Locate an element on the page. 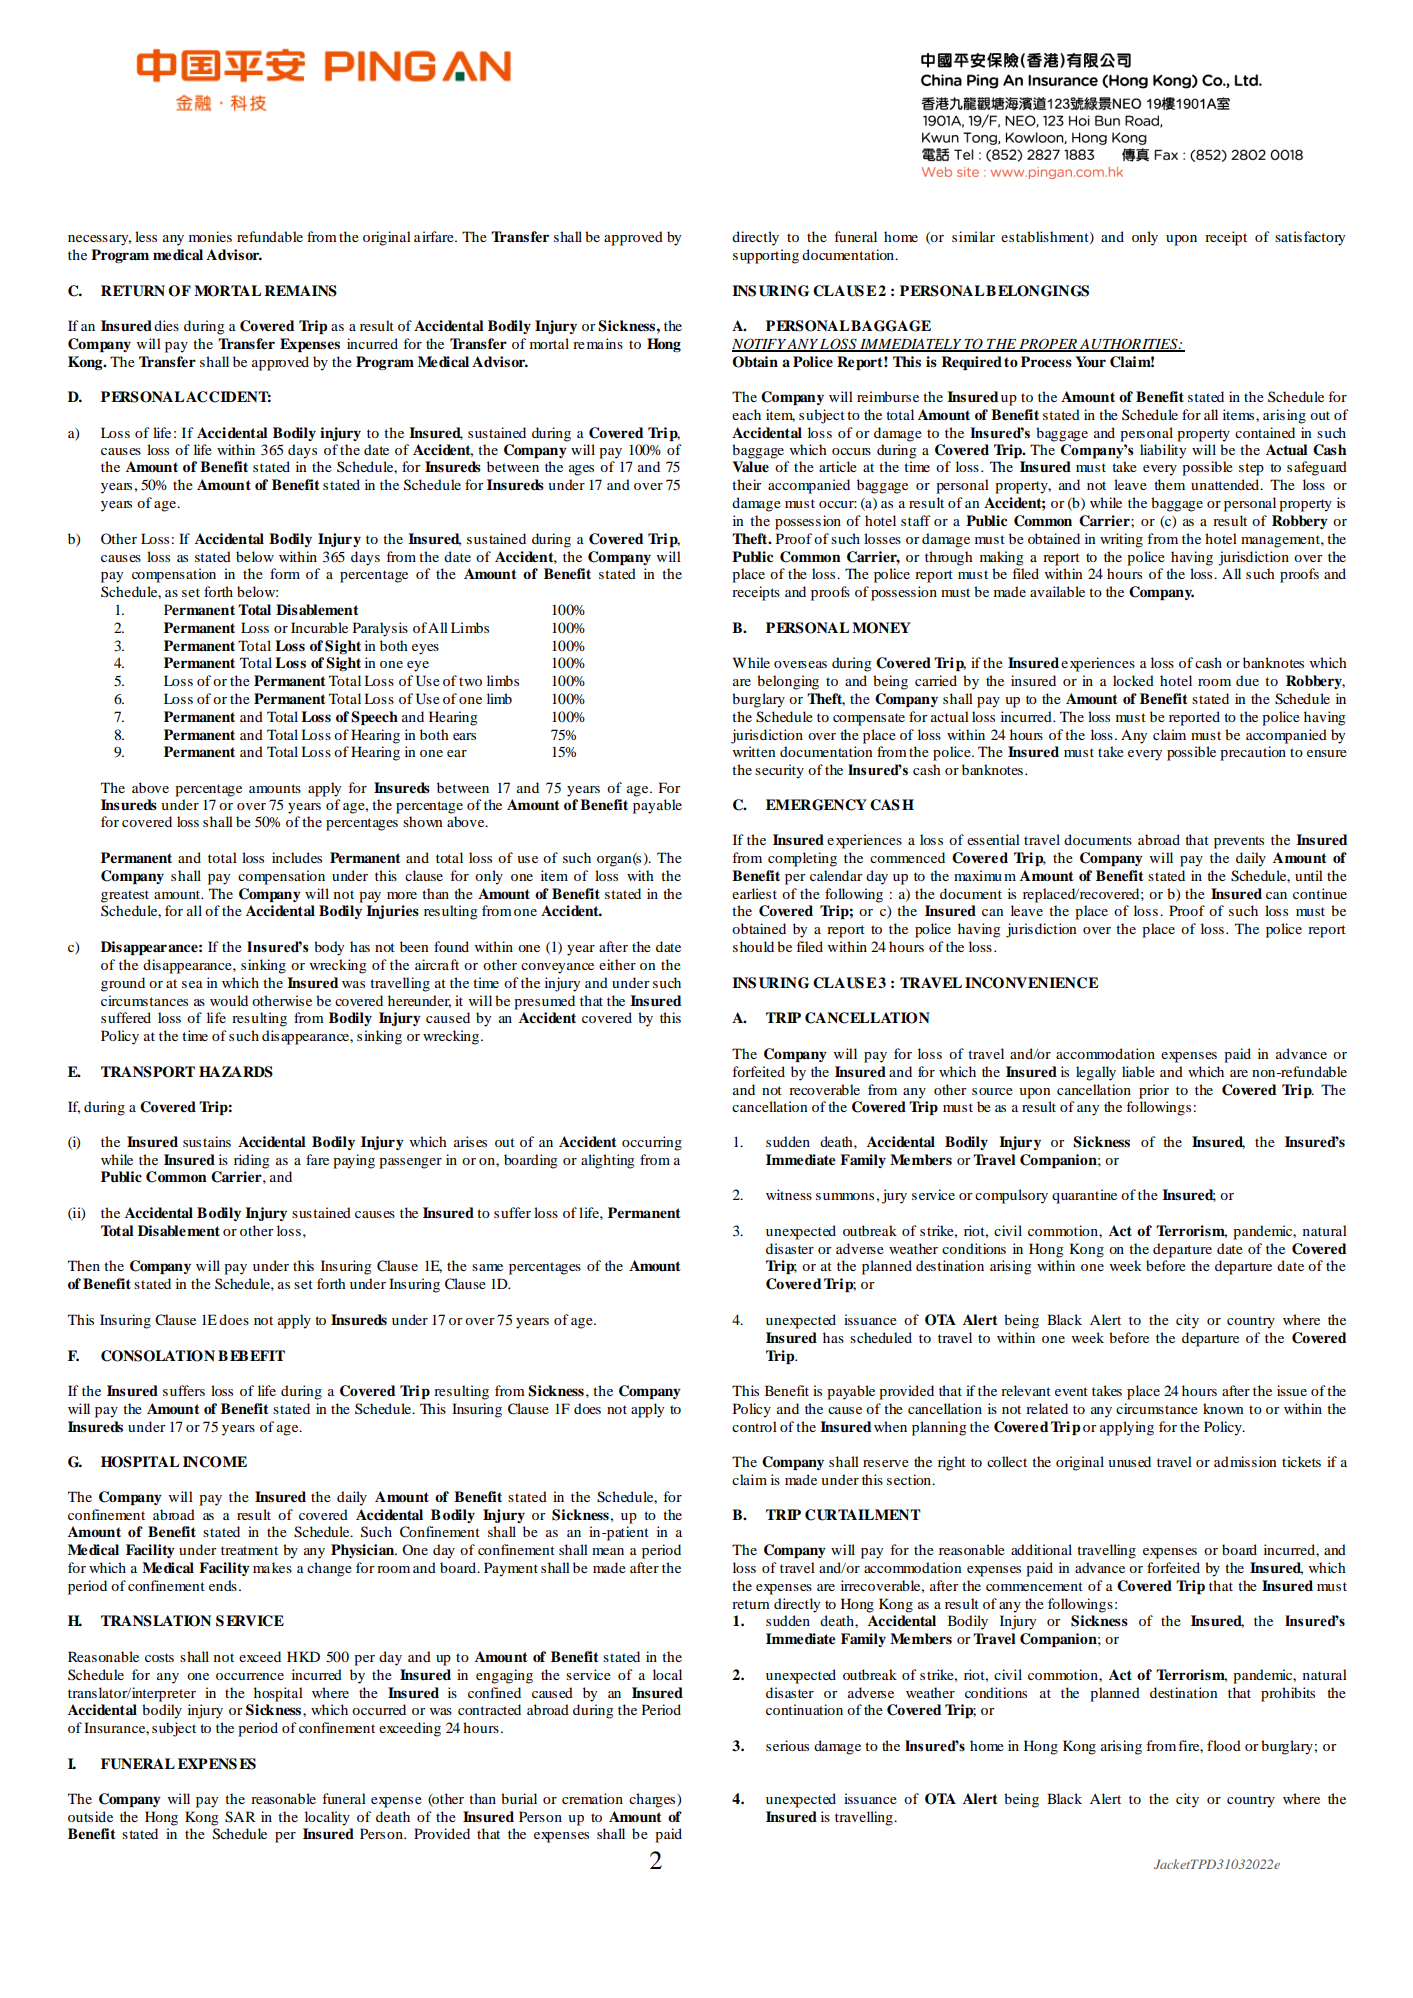 This document has width=1413, height=1998. includes is located at coordinates (297, 857).
